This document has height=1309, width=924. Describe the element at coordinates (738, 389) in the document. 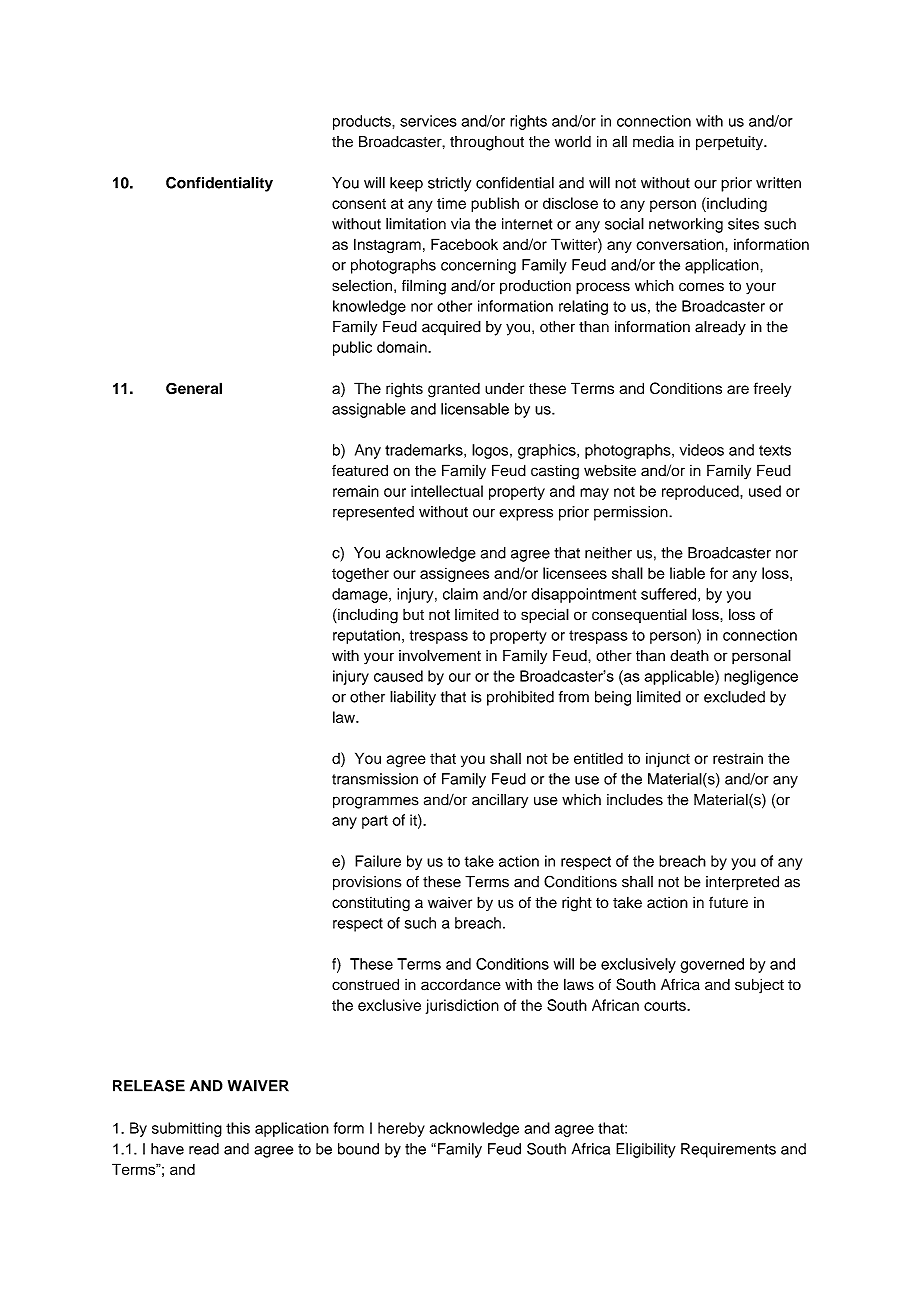

I see `are` at that location.
